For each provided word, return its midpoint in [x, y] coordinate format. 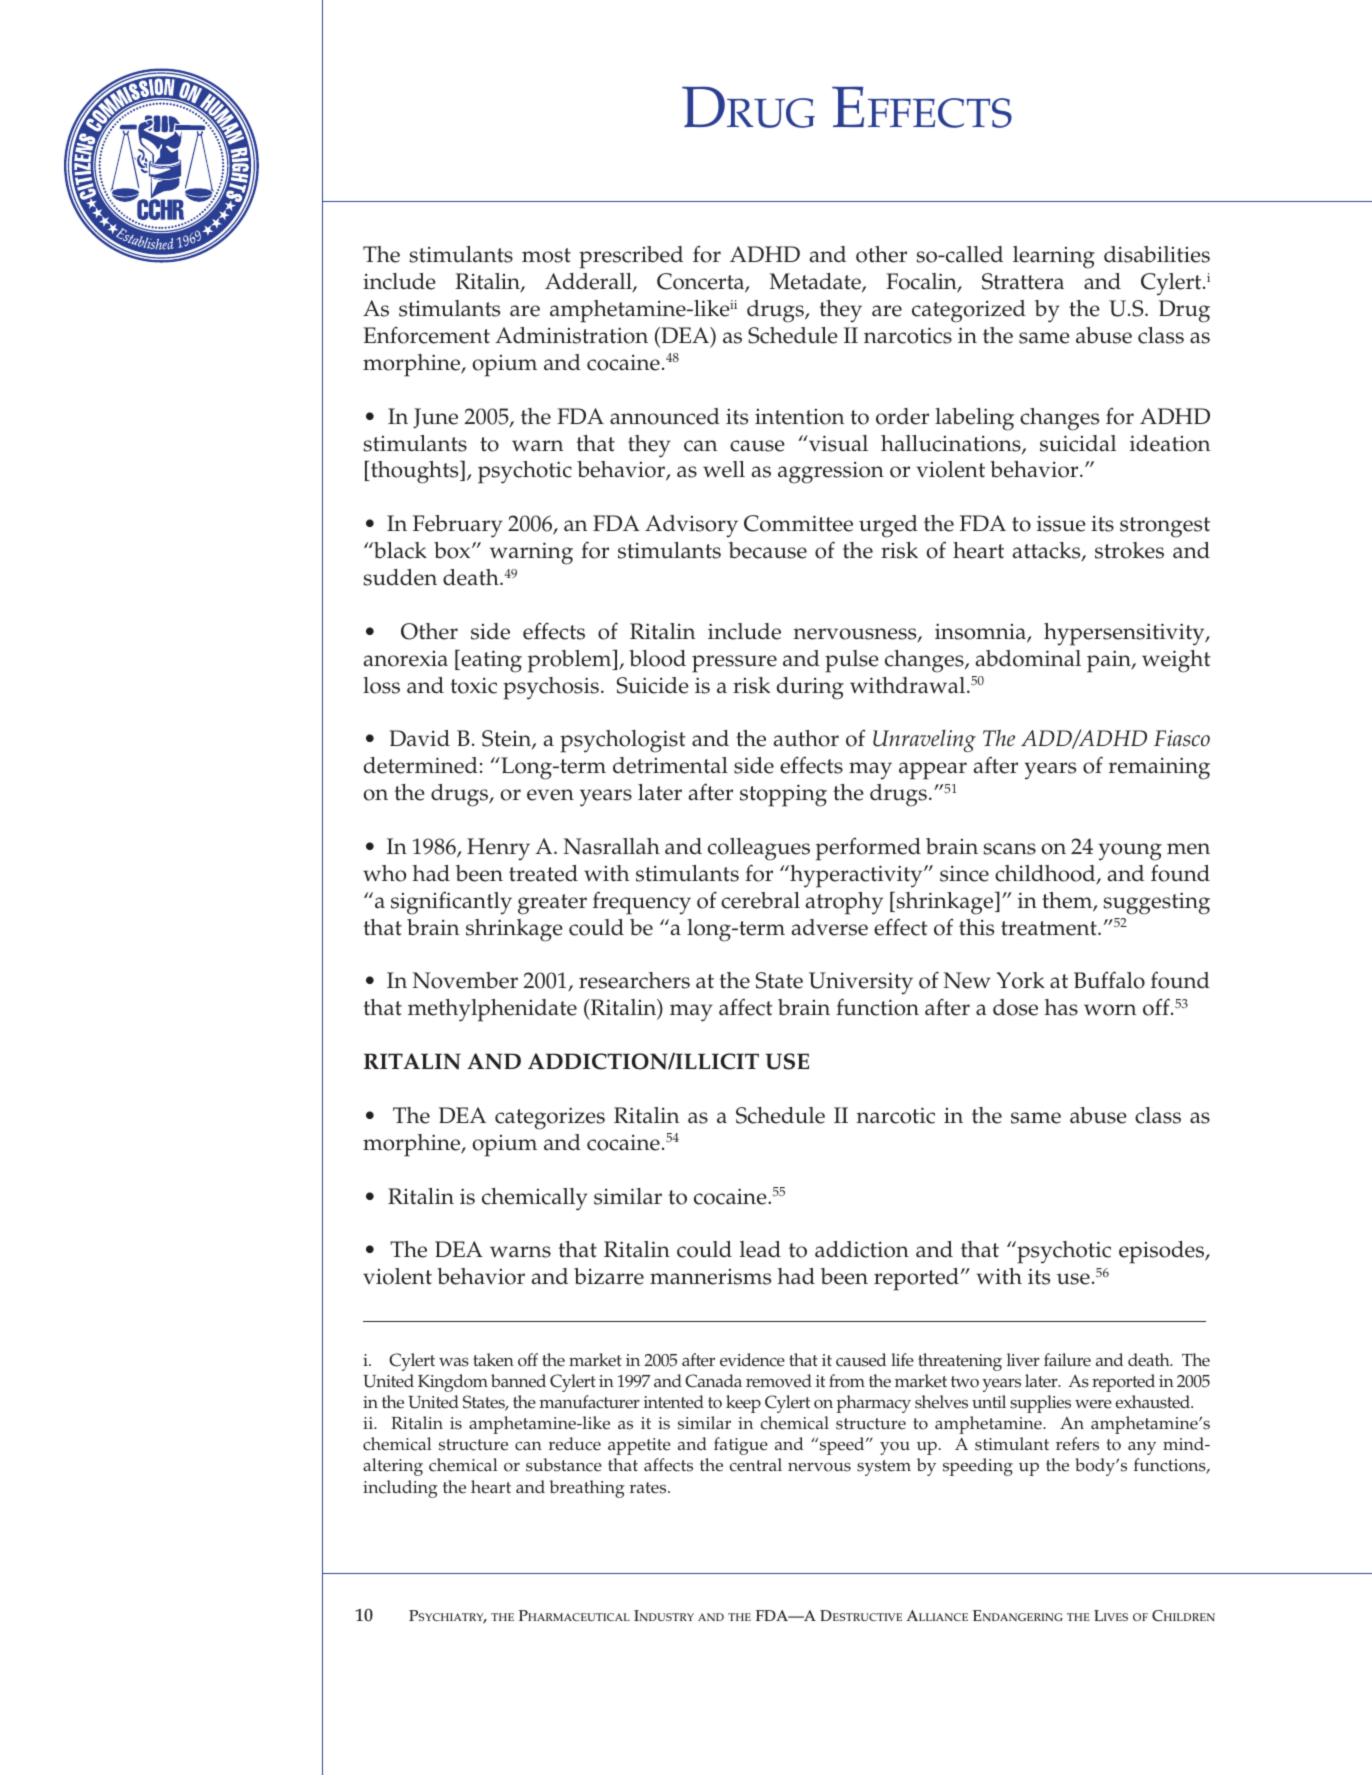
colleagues [759, 849]
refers [1077, 1444]
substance [564, 1465]
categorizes [550, 1118]
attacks [1047, 552]
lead [760, 1249]
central [755, 1465]
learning [1054, 257]
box [453, 550]
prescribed [631, 257]
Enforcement [426, 335]
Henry [498, 849]
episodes [1163, 1252]
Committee [798, 523]
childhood [1046, 874]
